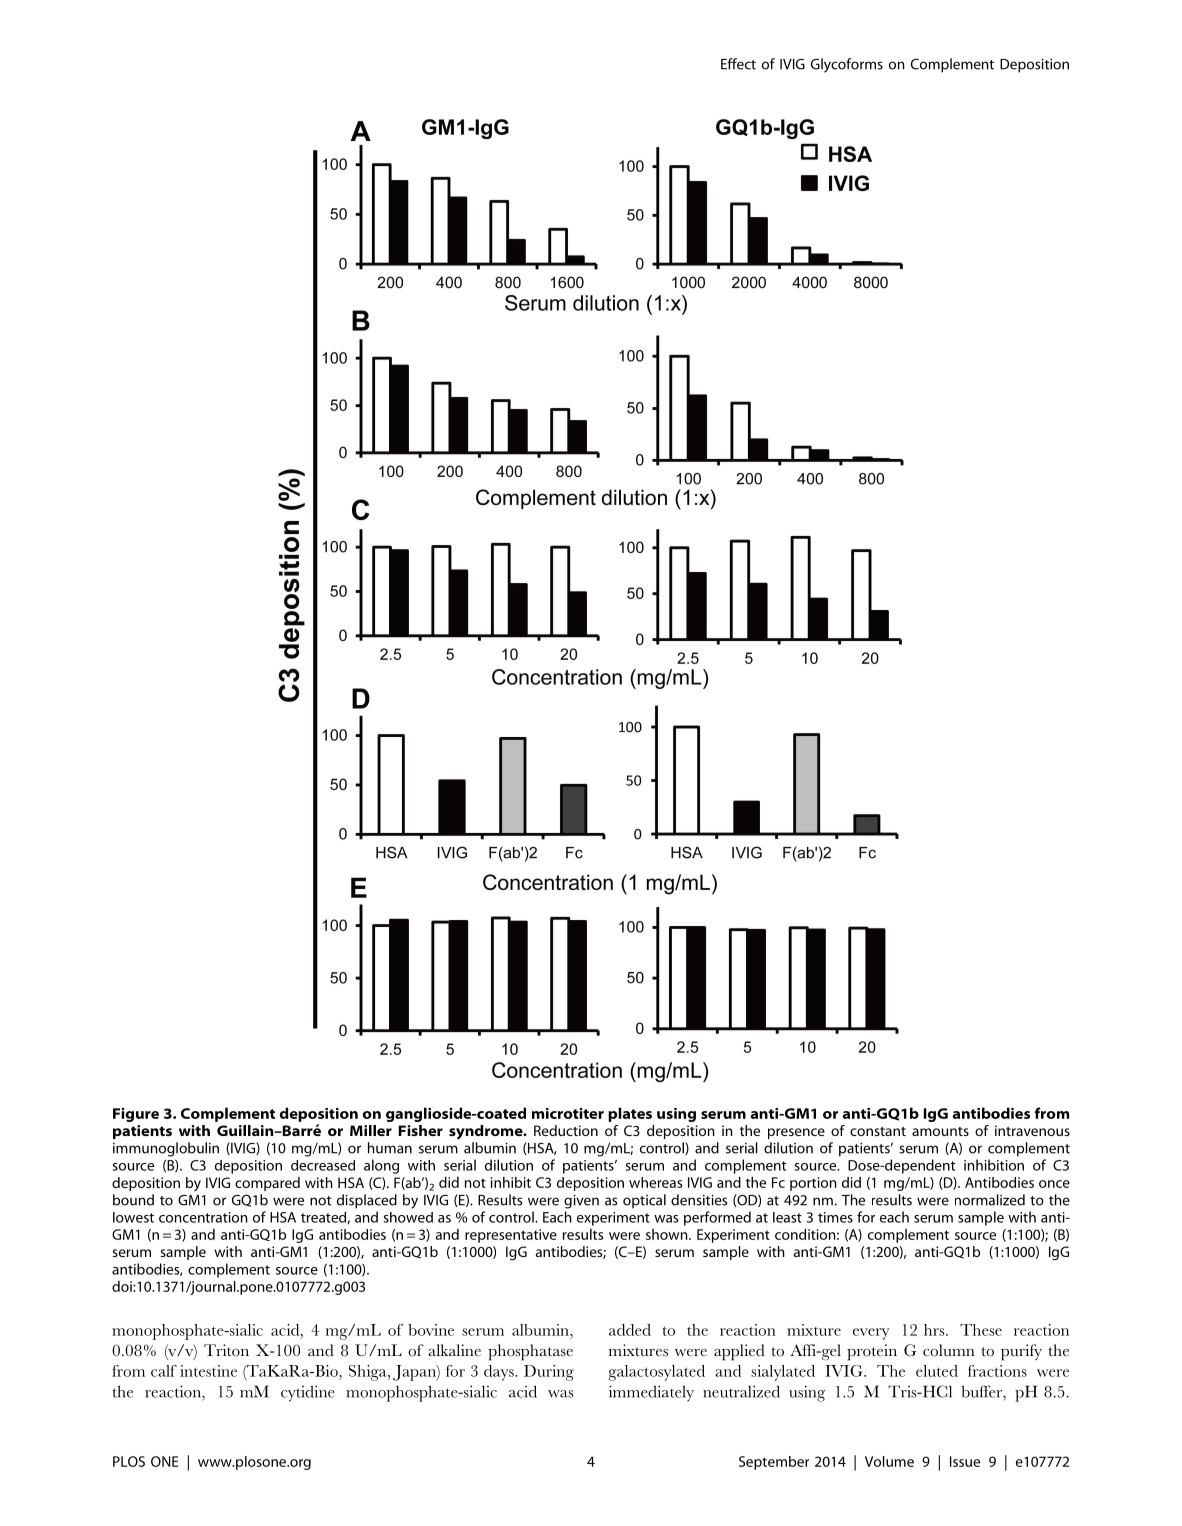 Image resolution: width=1182 pixels, height=1526 pixels. What do you see at coordinates (630, 1114) in the image?
I see `plates` at bounding box center [630, 1114].
